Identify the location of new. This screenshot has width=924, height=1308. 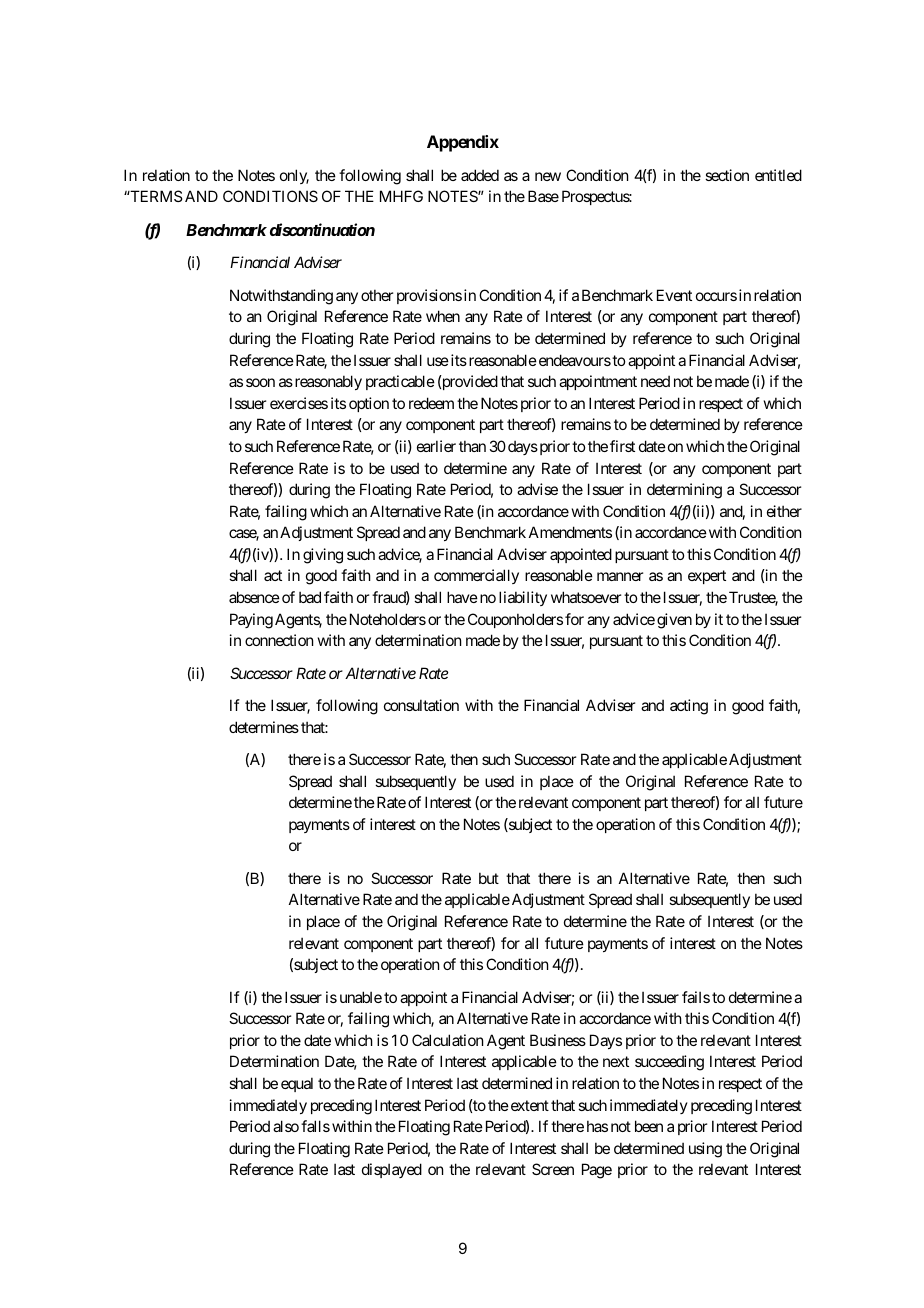
(548, 176).
